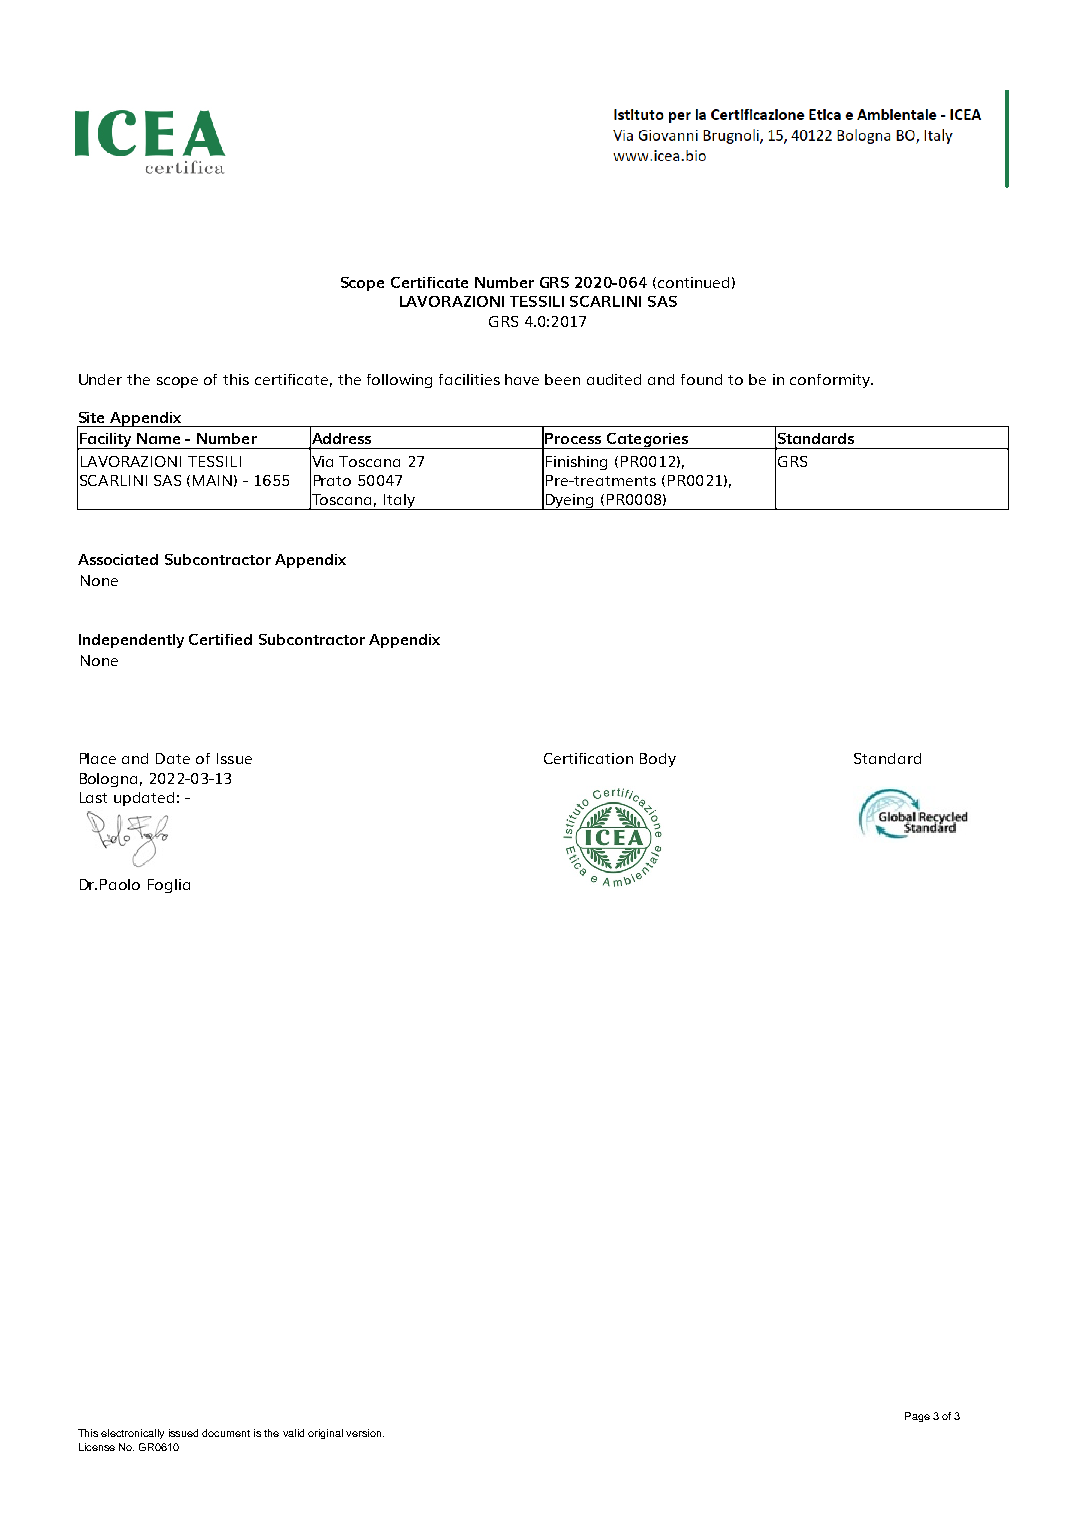 The height and width of the document is (1535, 1086). What do you see at coordinates (588, 758) in the document?
I see `Certification` at bounding box center [588, 758].
